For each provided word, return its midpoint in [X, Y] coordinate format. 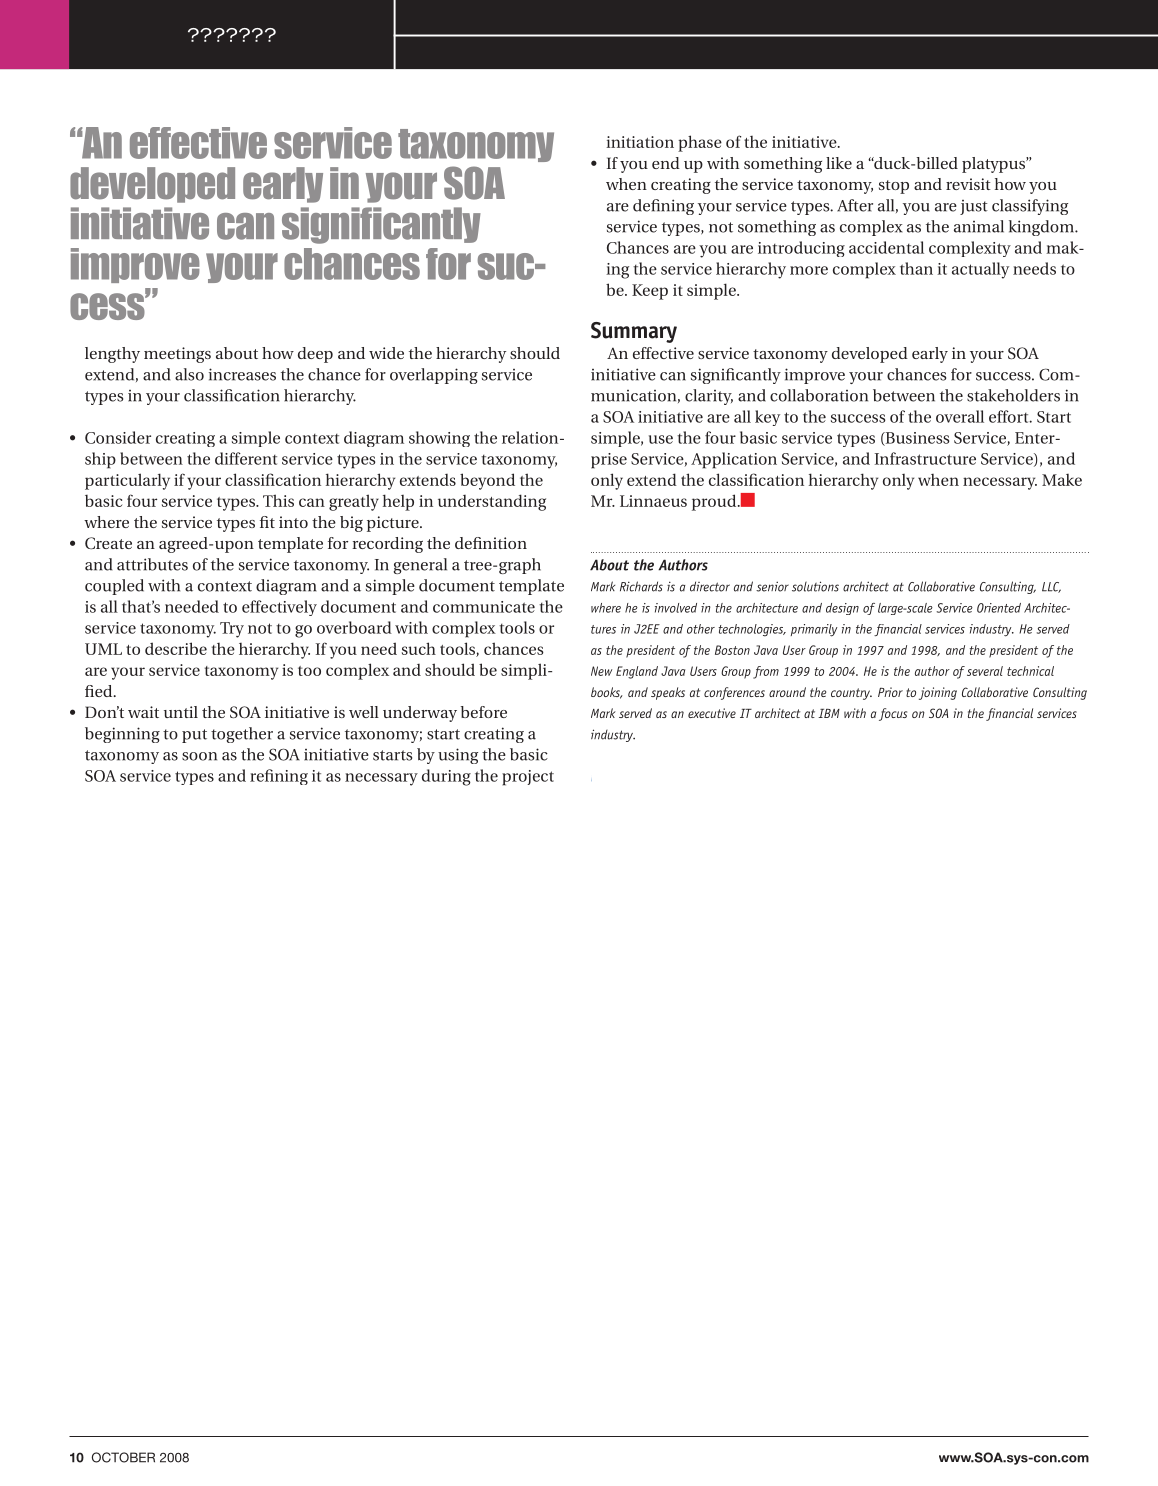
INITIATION [640, 142]
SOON [199, 756]
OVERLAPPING [434, 376]
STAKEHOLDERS [1013, 395]
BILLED [936, 163]
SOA [474, 183]
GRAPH [520, 566]
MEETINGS [177, 355]
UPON [233, 547]
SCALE [918, 608]
